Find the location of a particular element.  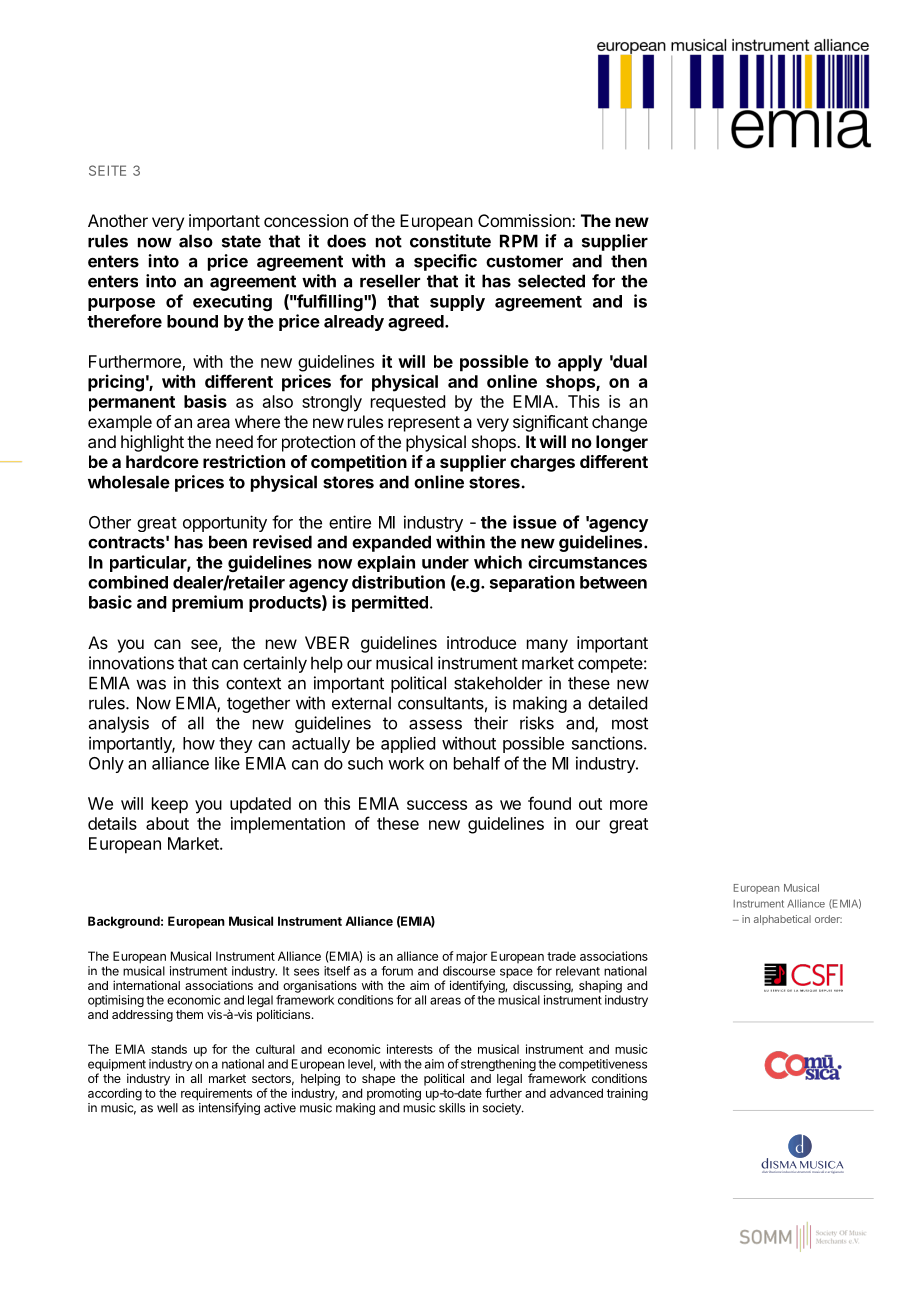

skills is located at coordinates (452, 1108).
